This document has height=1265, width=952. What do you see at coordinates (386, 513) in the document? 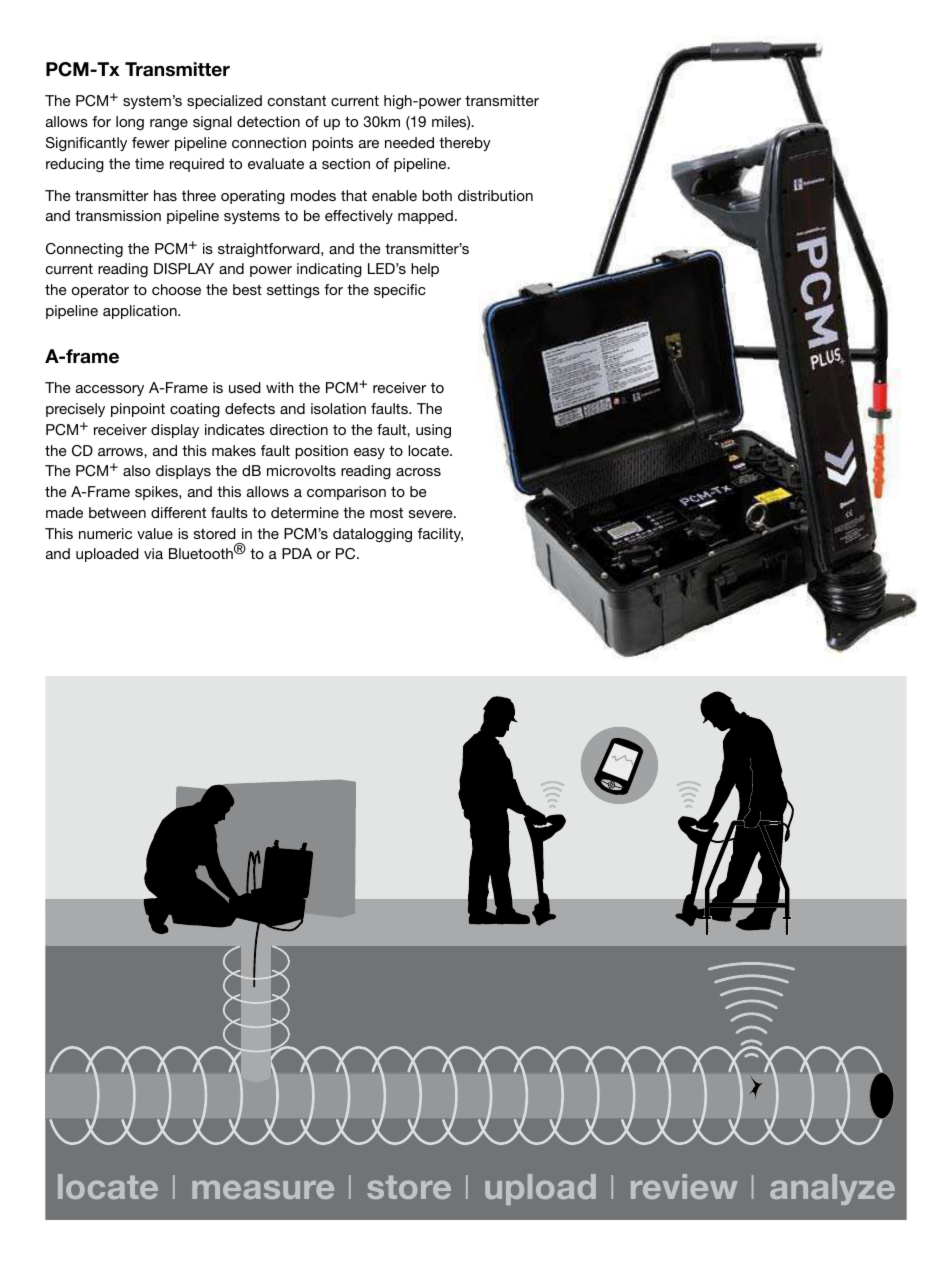
I see `most` at bounding box center [386, 513].
